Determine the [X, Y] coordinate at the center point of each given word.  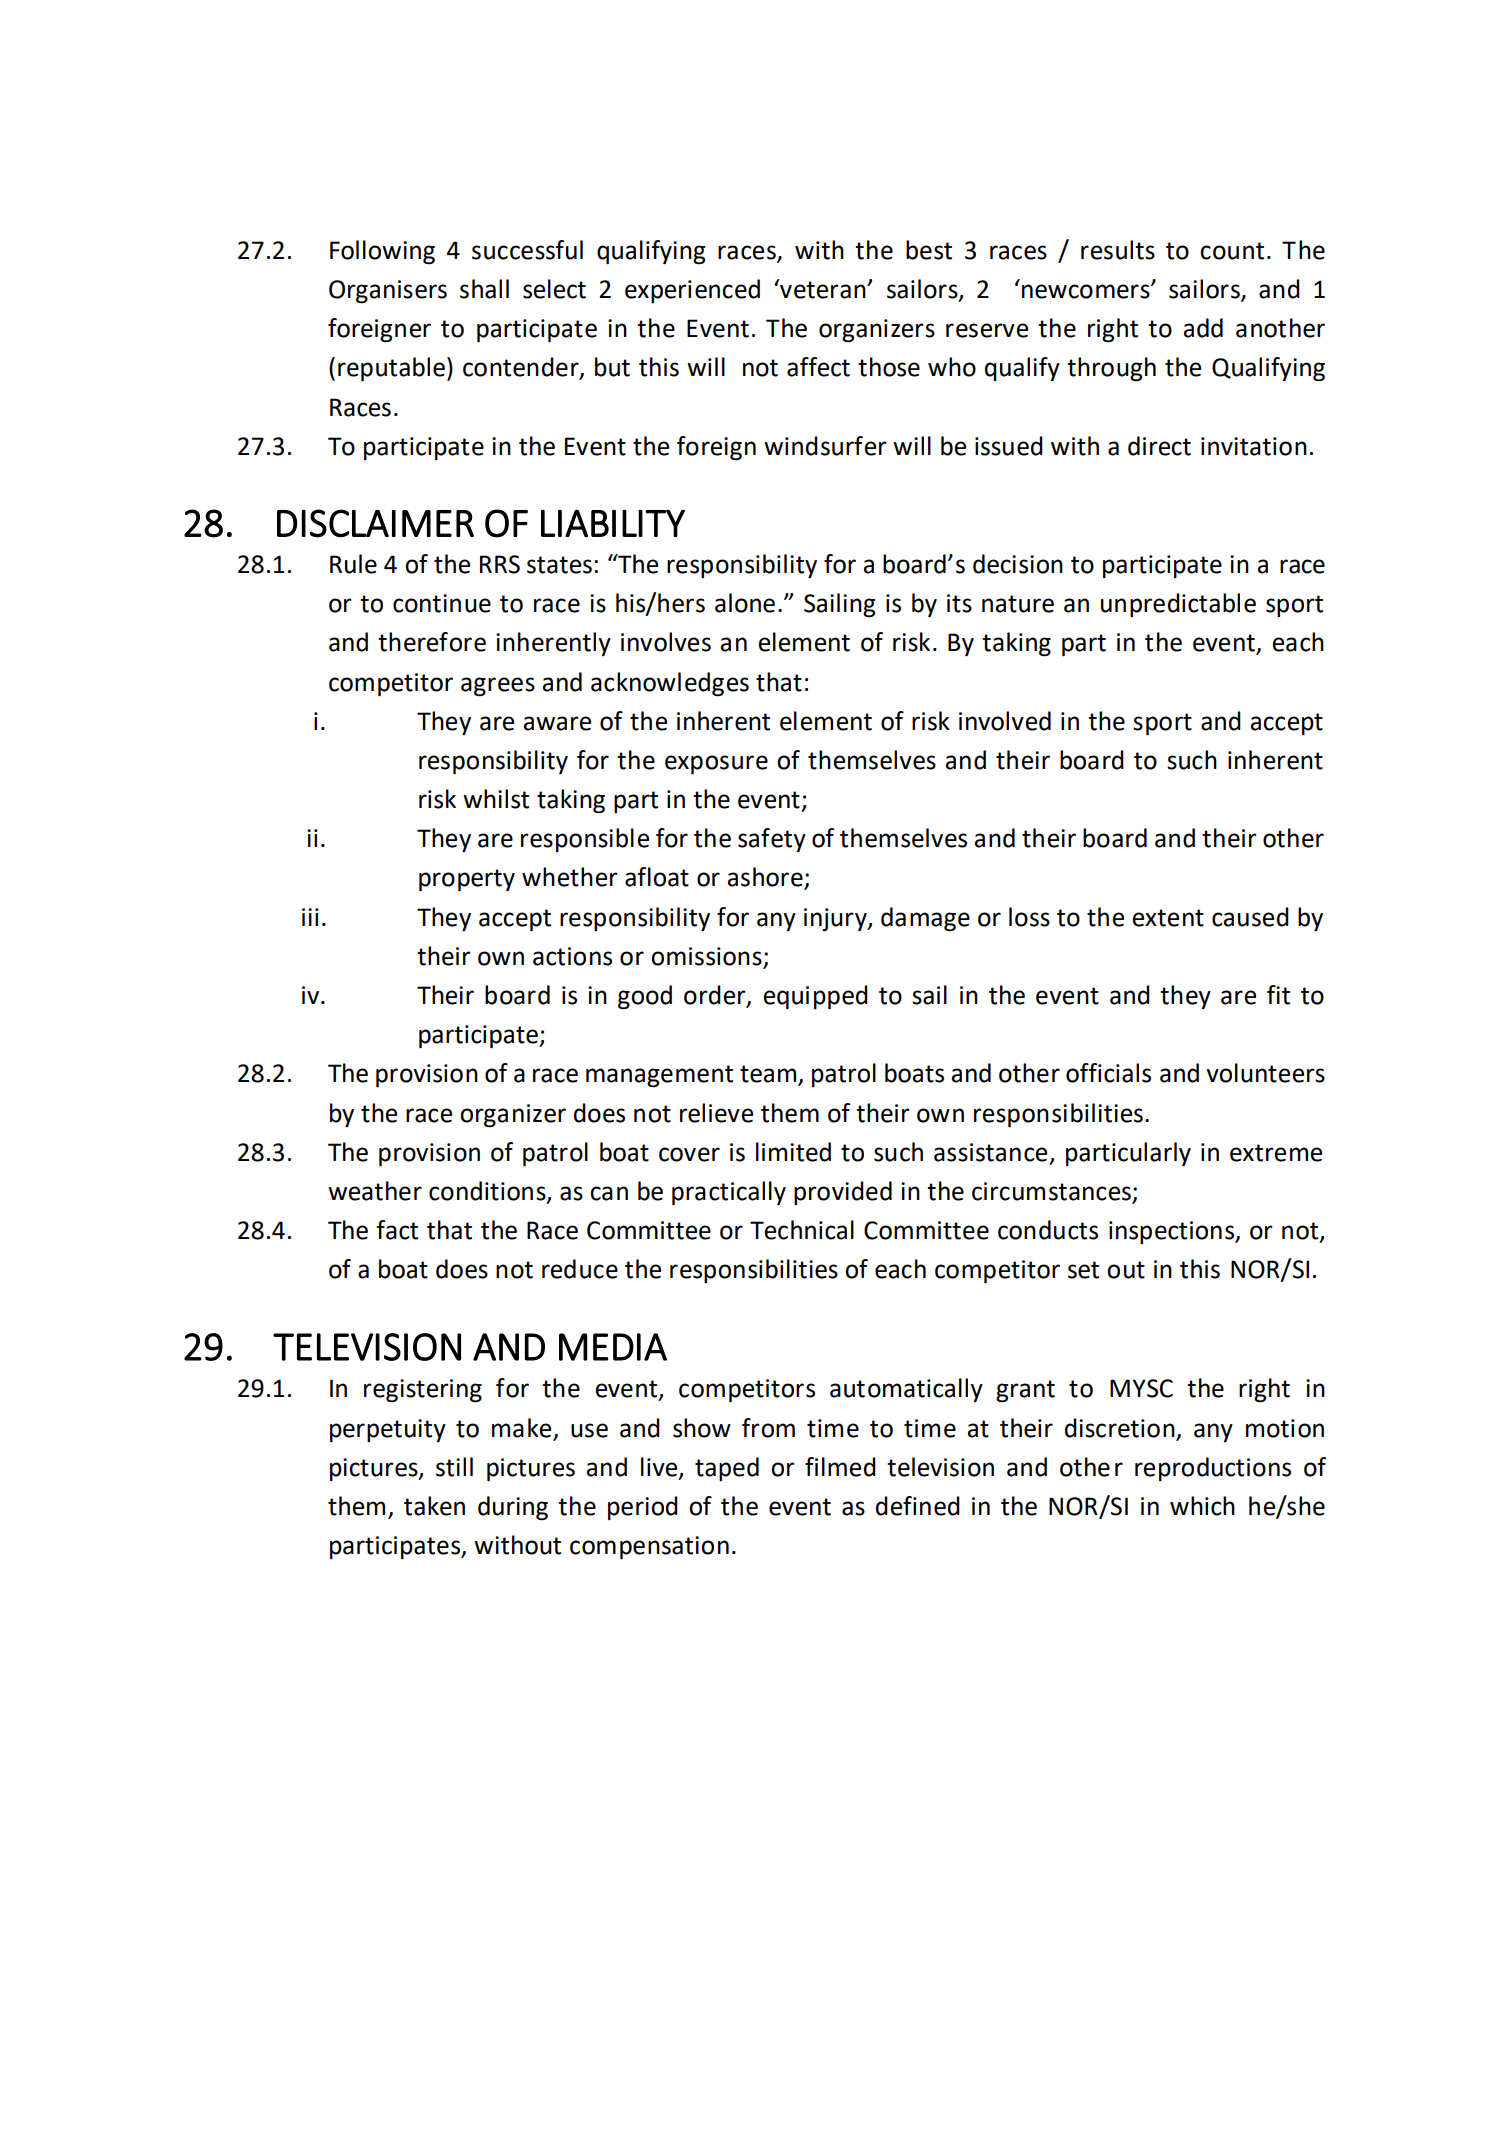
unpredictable [1178, 605]
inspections [1173, 1232]
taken [434, 1506]
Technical [802, 1230]
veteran [823, 289]
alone [745, 603]
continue [442, 603]
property [467, 880]
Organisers [388, 292]
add [1203, 328]
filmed [840, 1467]
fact [397, 1230]
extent [1168, 918]
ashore [766, 878]
